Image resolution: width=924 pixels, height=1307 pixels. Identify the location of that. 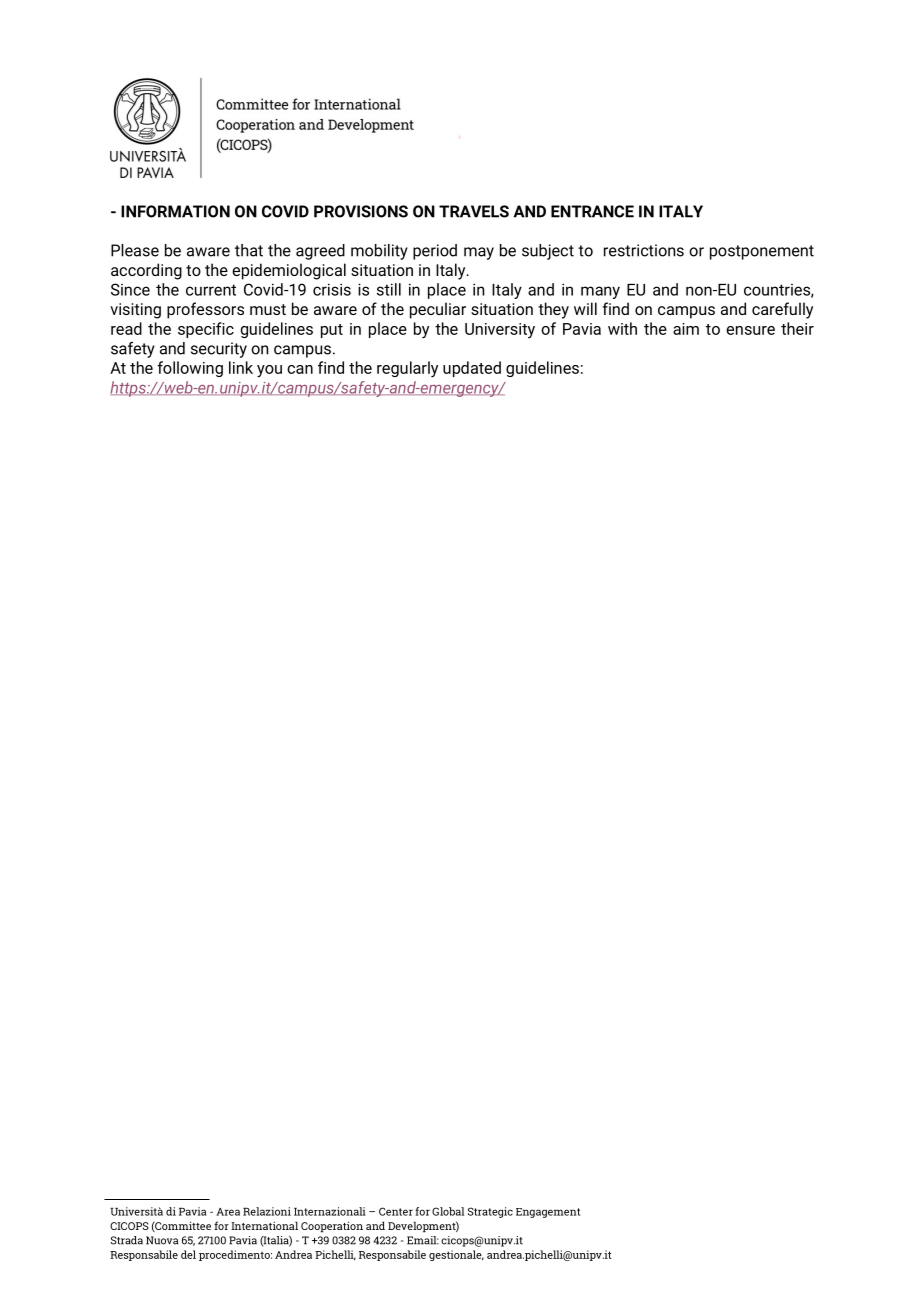
(249, 250).
